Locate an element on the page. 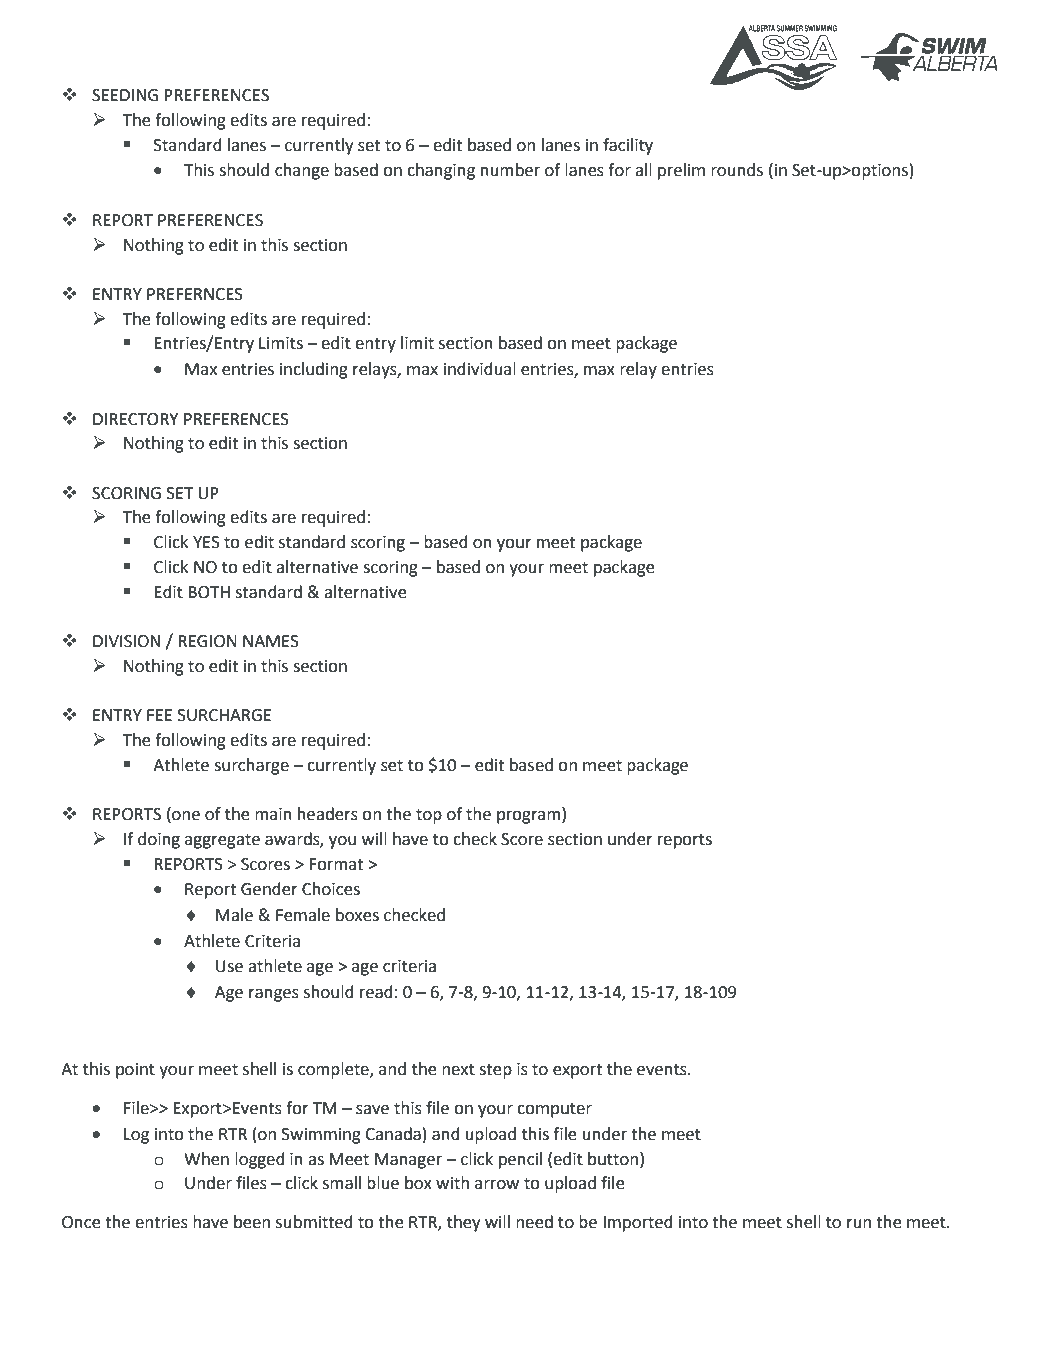 The image size is (1044, 1351). REGION is located at coordinates (207, 641).
